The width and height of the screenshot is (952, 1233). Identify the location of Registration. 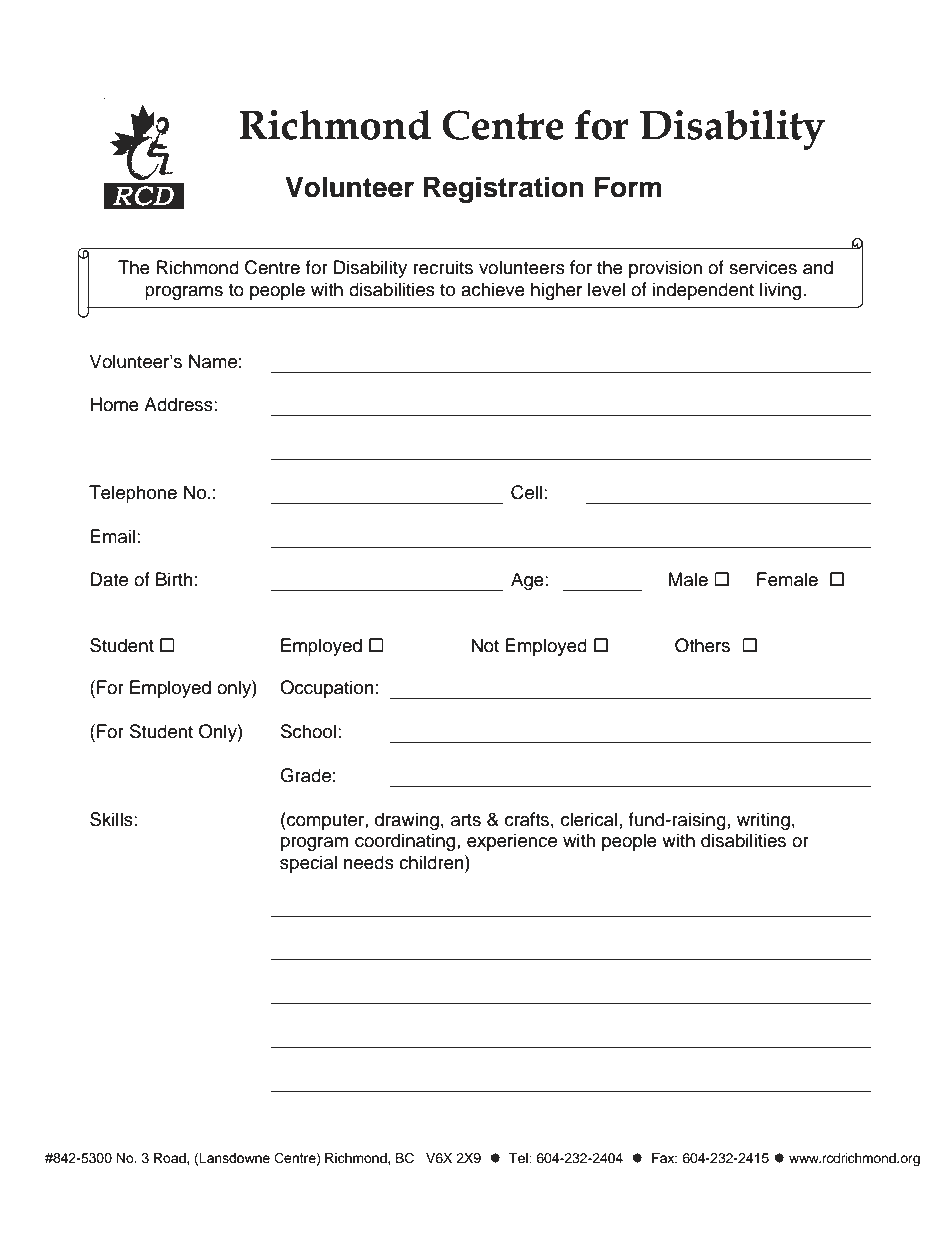
(504, 189).
